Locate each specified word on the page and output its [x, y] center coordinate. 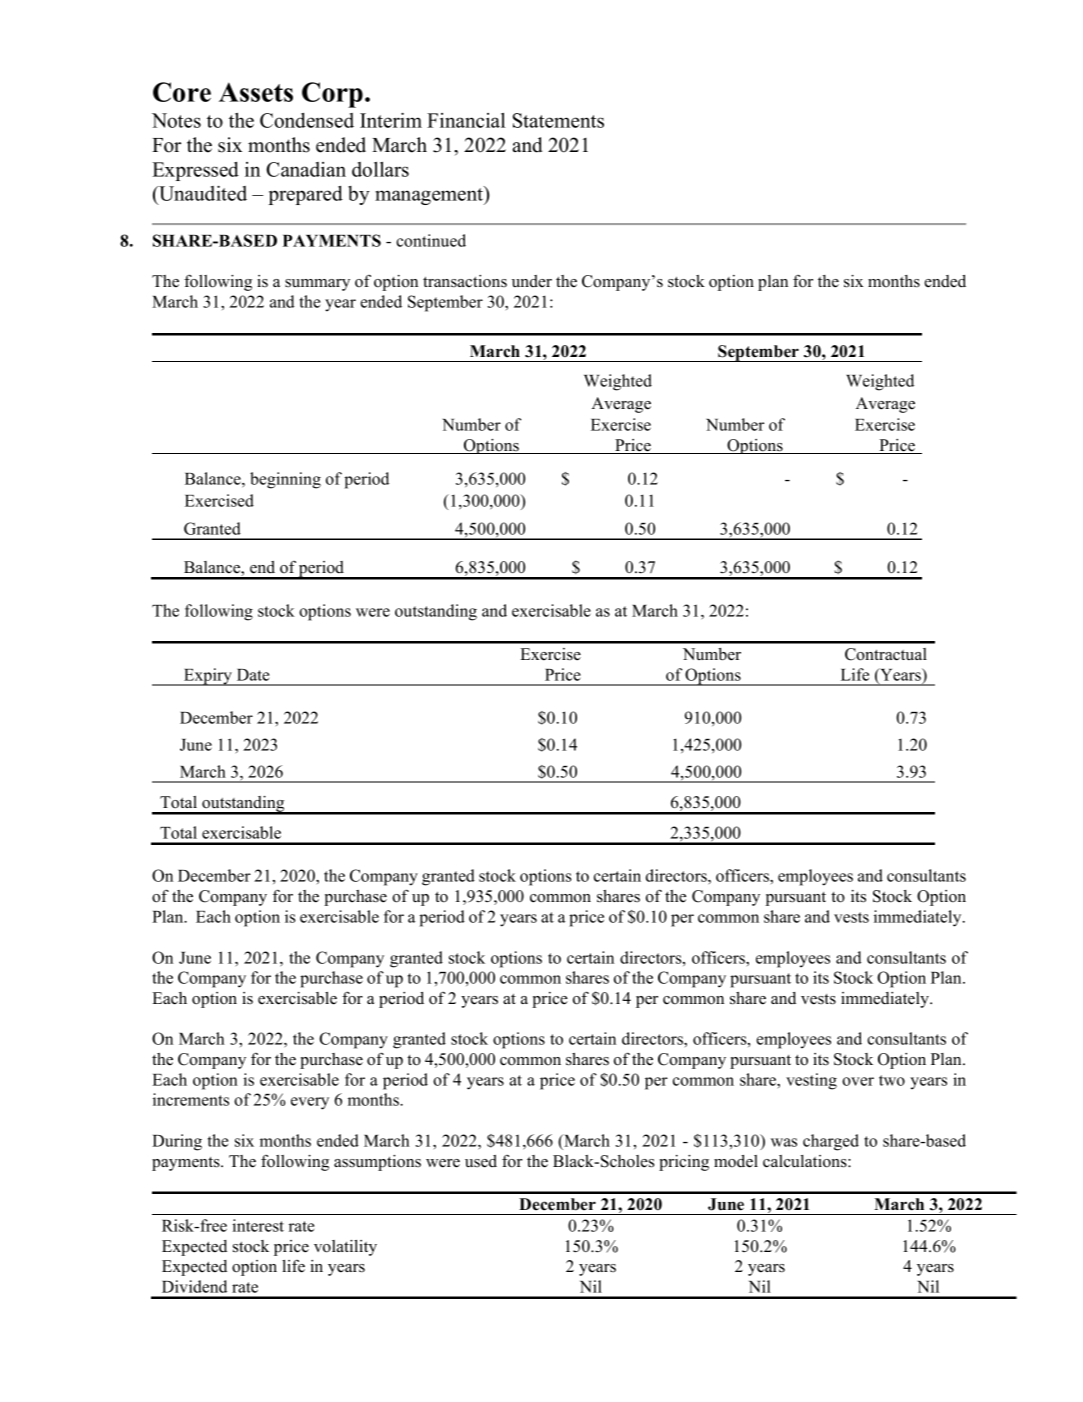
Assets [256, 92]
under [532, 281]
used [481, 1161]
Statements [558, 120]
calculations [806, 1161]
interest [258, 1225]
